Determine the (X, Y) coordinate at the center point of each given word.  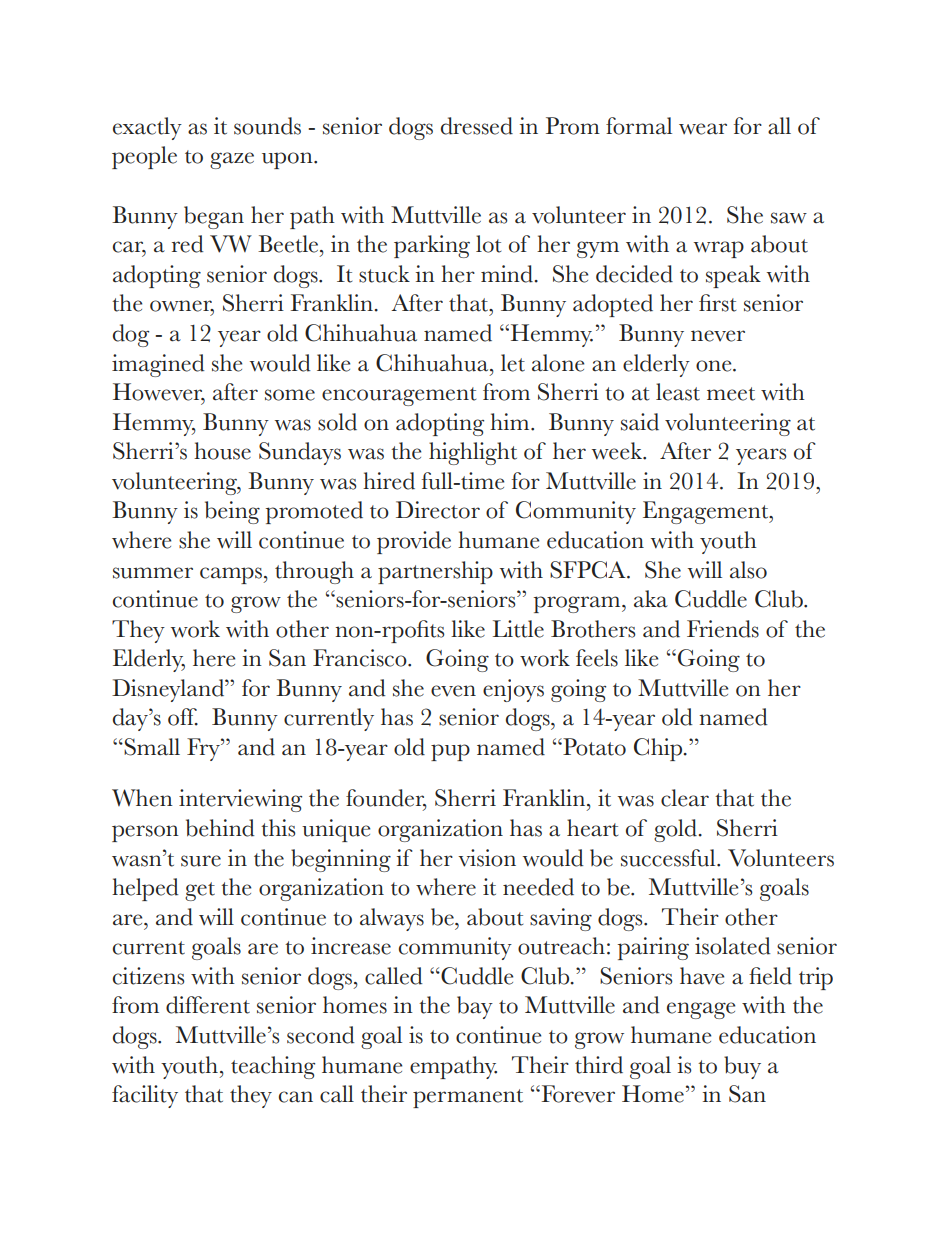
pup (450, 752)
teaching (273, 1067)
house (222, 451)
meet (731, 394)
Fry (204, 749)
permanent (468, 1098)
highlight (473, 453)
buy (742, 1067)
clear (685, 798)
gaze (232, 160)
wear (703, 129)
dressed (477, 126)
